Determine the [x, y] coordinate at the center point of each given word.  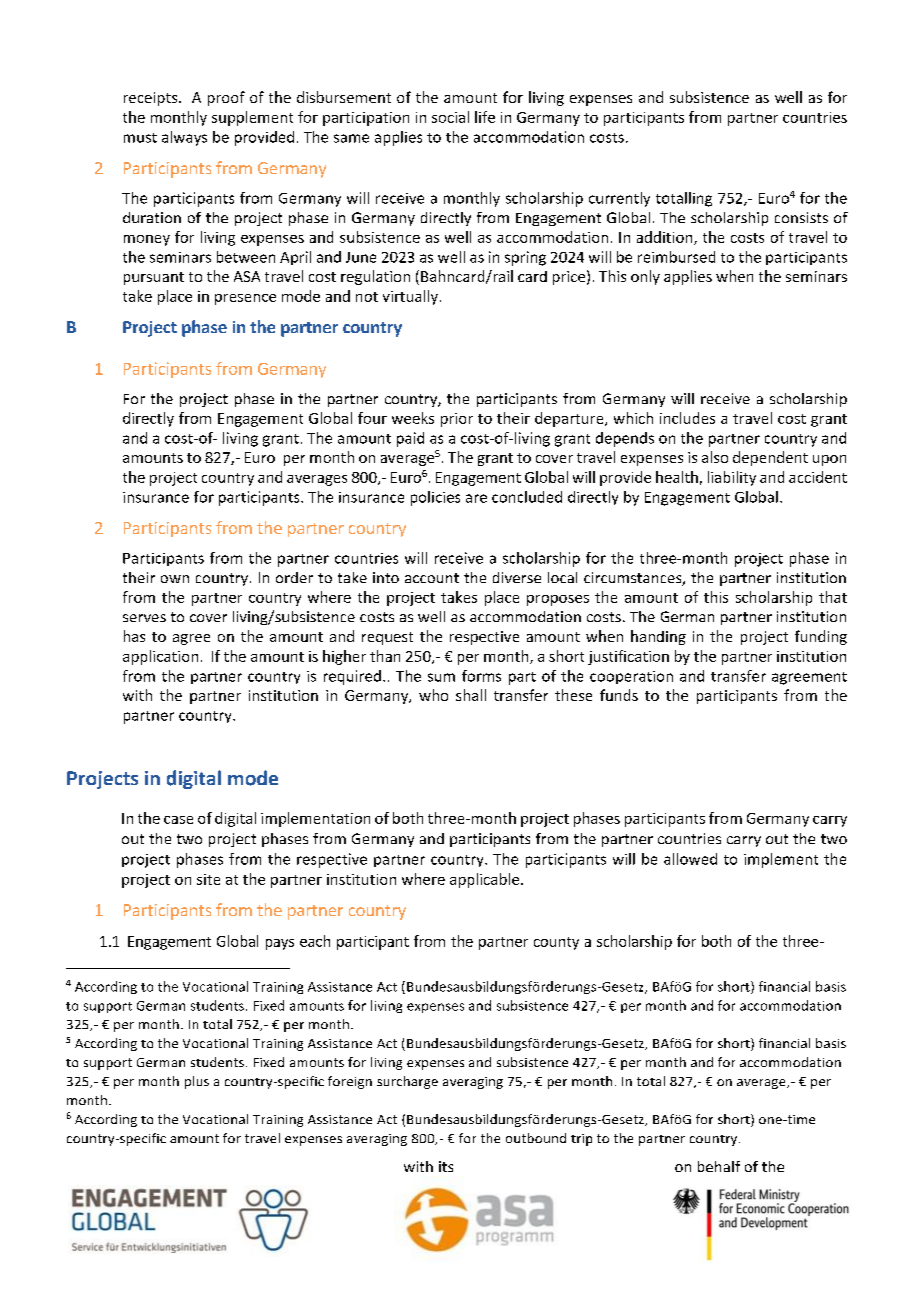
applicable [486, 880]
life [485, 117]
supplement [252, 118]
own [175, 579]
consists [801, 217]
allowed [690, 859]
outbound [536, 1138]
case [178, 820]
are [476, 498]
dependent [770, 458]
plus [197, 1082]
